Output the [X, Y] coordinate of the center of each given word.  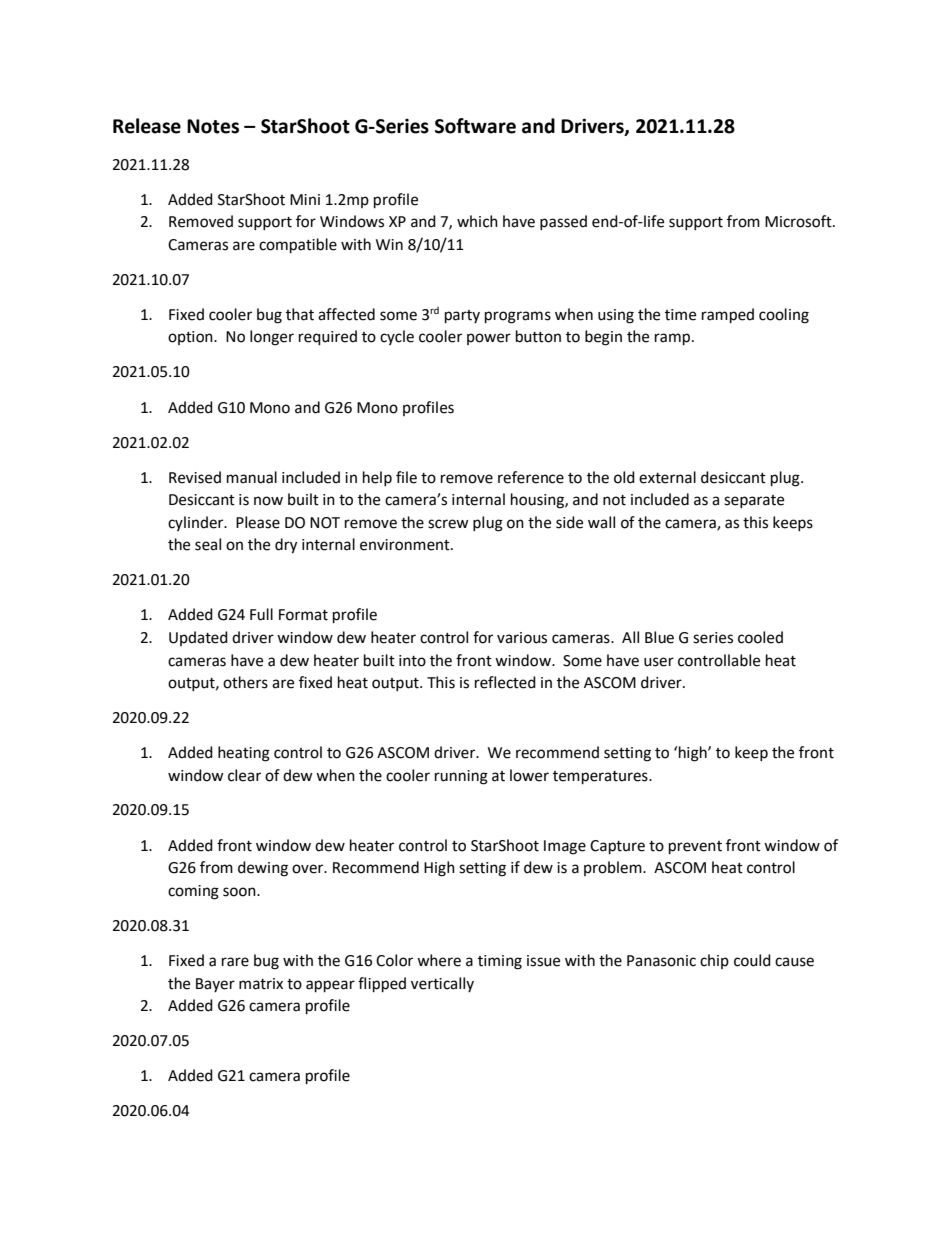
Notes [213, 126]
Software [475, 126]
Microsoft [799, 221]
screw [448, 524]
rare [235, 962]
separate [754, 501]
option [191, 338]
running [461, 777]
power [489, 339]
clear [244, 775]
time [680, 315]
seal [208, 544]
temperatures [601, 778]
